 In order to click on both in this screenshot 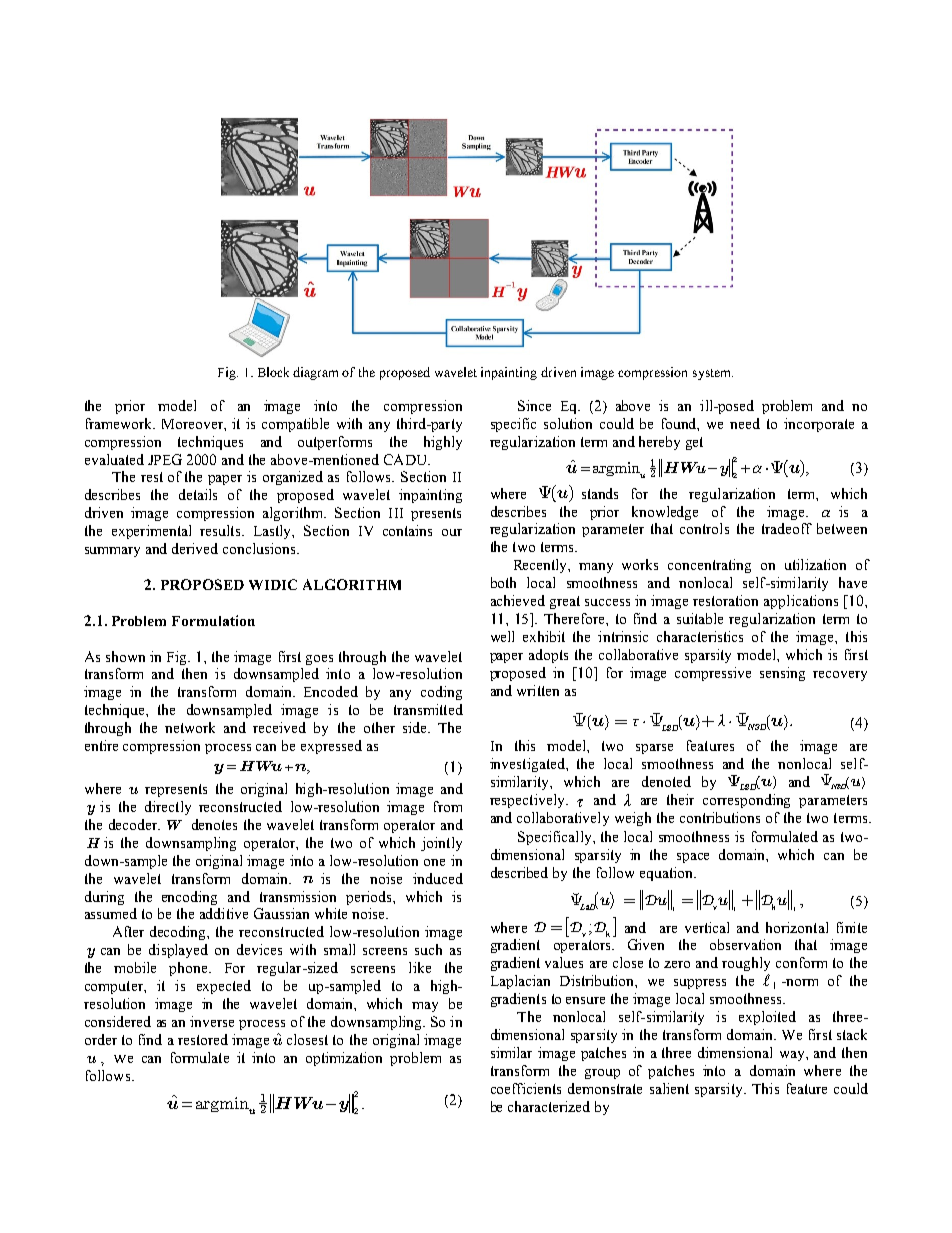, I will do `click(503, 582)`.
